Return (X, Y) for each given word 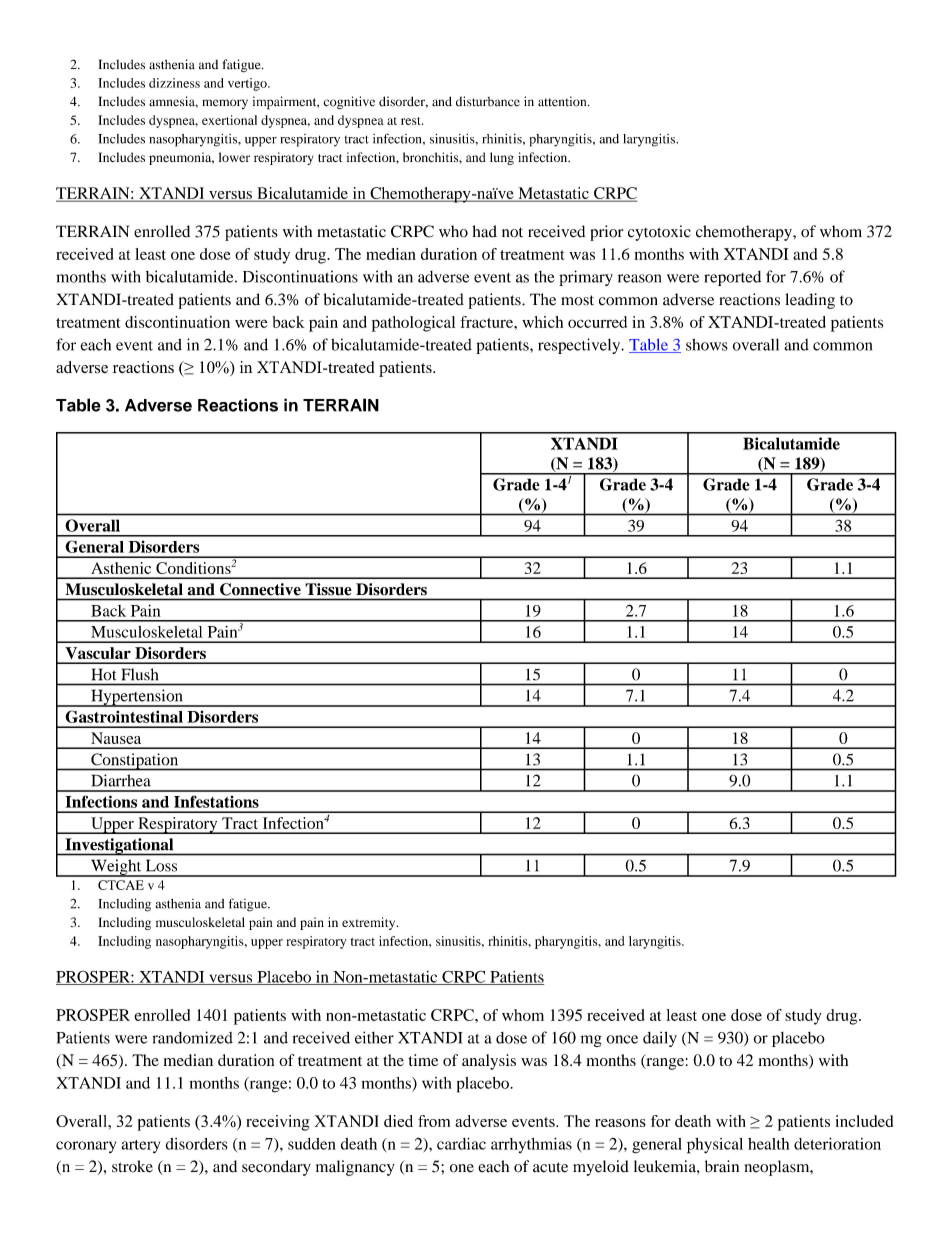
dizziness (174, 83)
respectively (580, 346)
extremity (370, 923)
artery (140, 1146)
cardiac (461, 1143)
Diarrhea (121, 780)
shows (707, 344)
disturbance (488, 101)
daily (660, 1039)
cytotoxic (659, 233)
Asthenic (121, 568)
